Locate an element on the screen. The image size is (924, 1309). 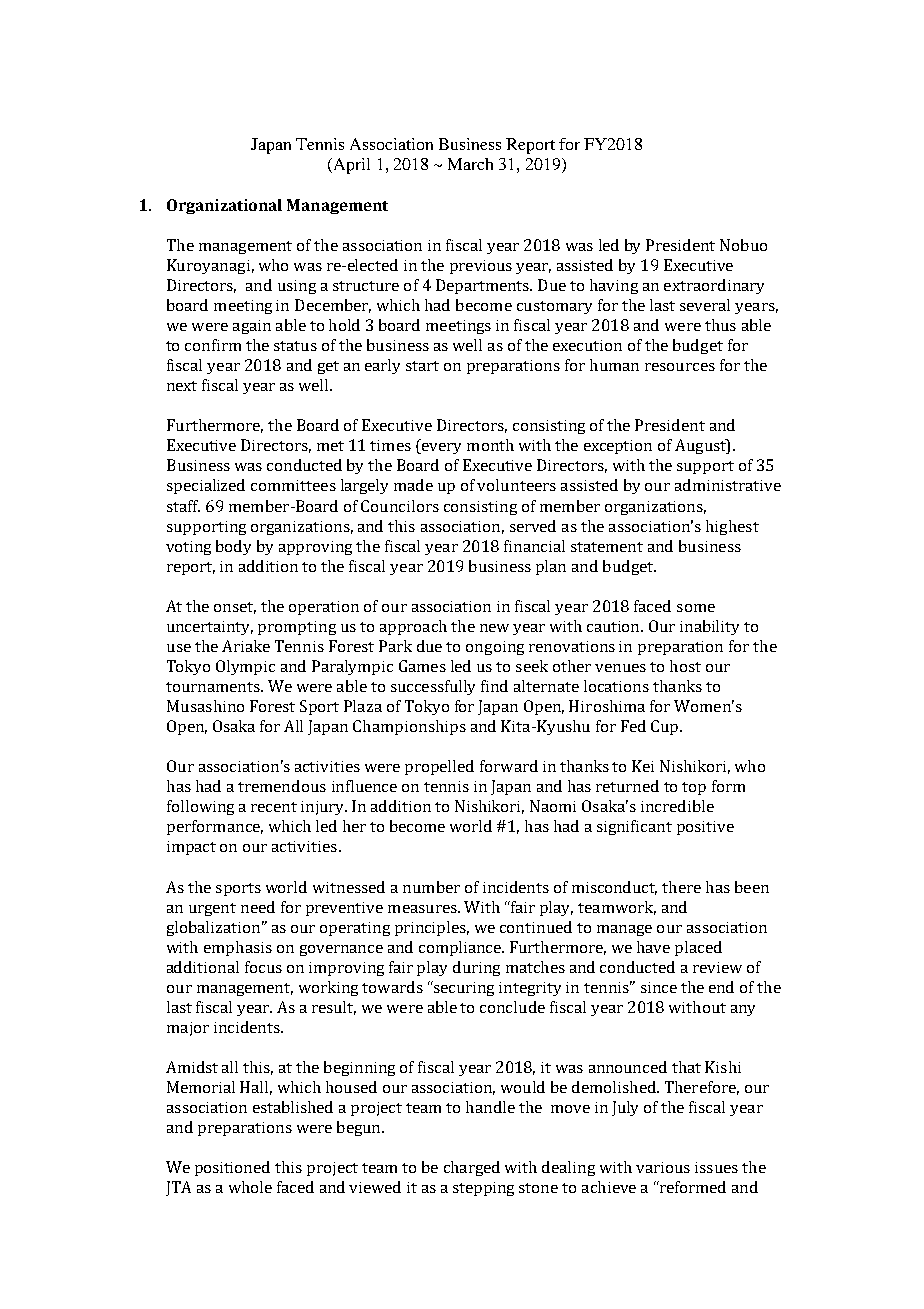
Olympic is located at coordinates (245, 667).
